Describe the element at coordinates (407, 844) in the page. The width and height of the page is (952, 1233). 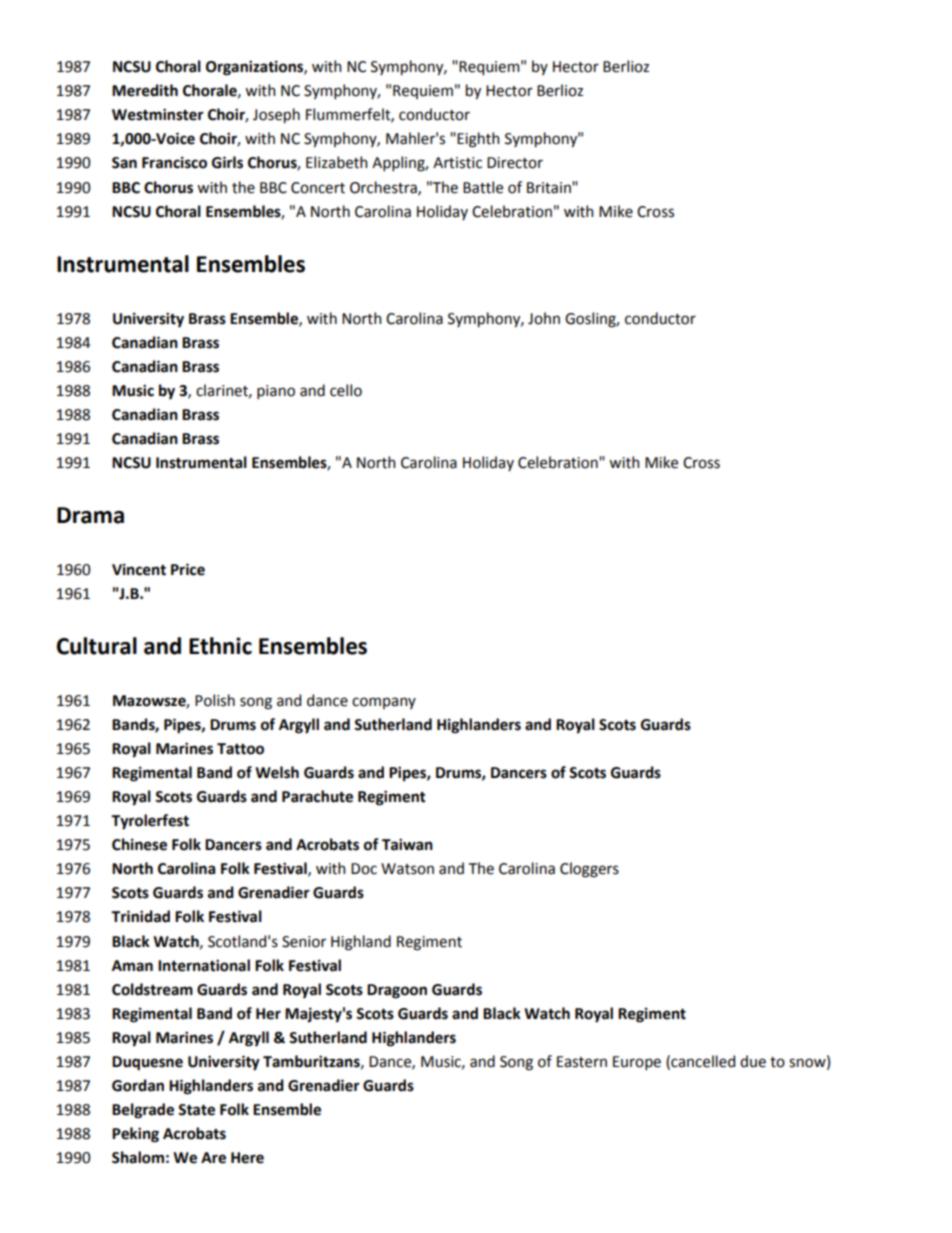
I see `Taiwan` at that location.
